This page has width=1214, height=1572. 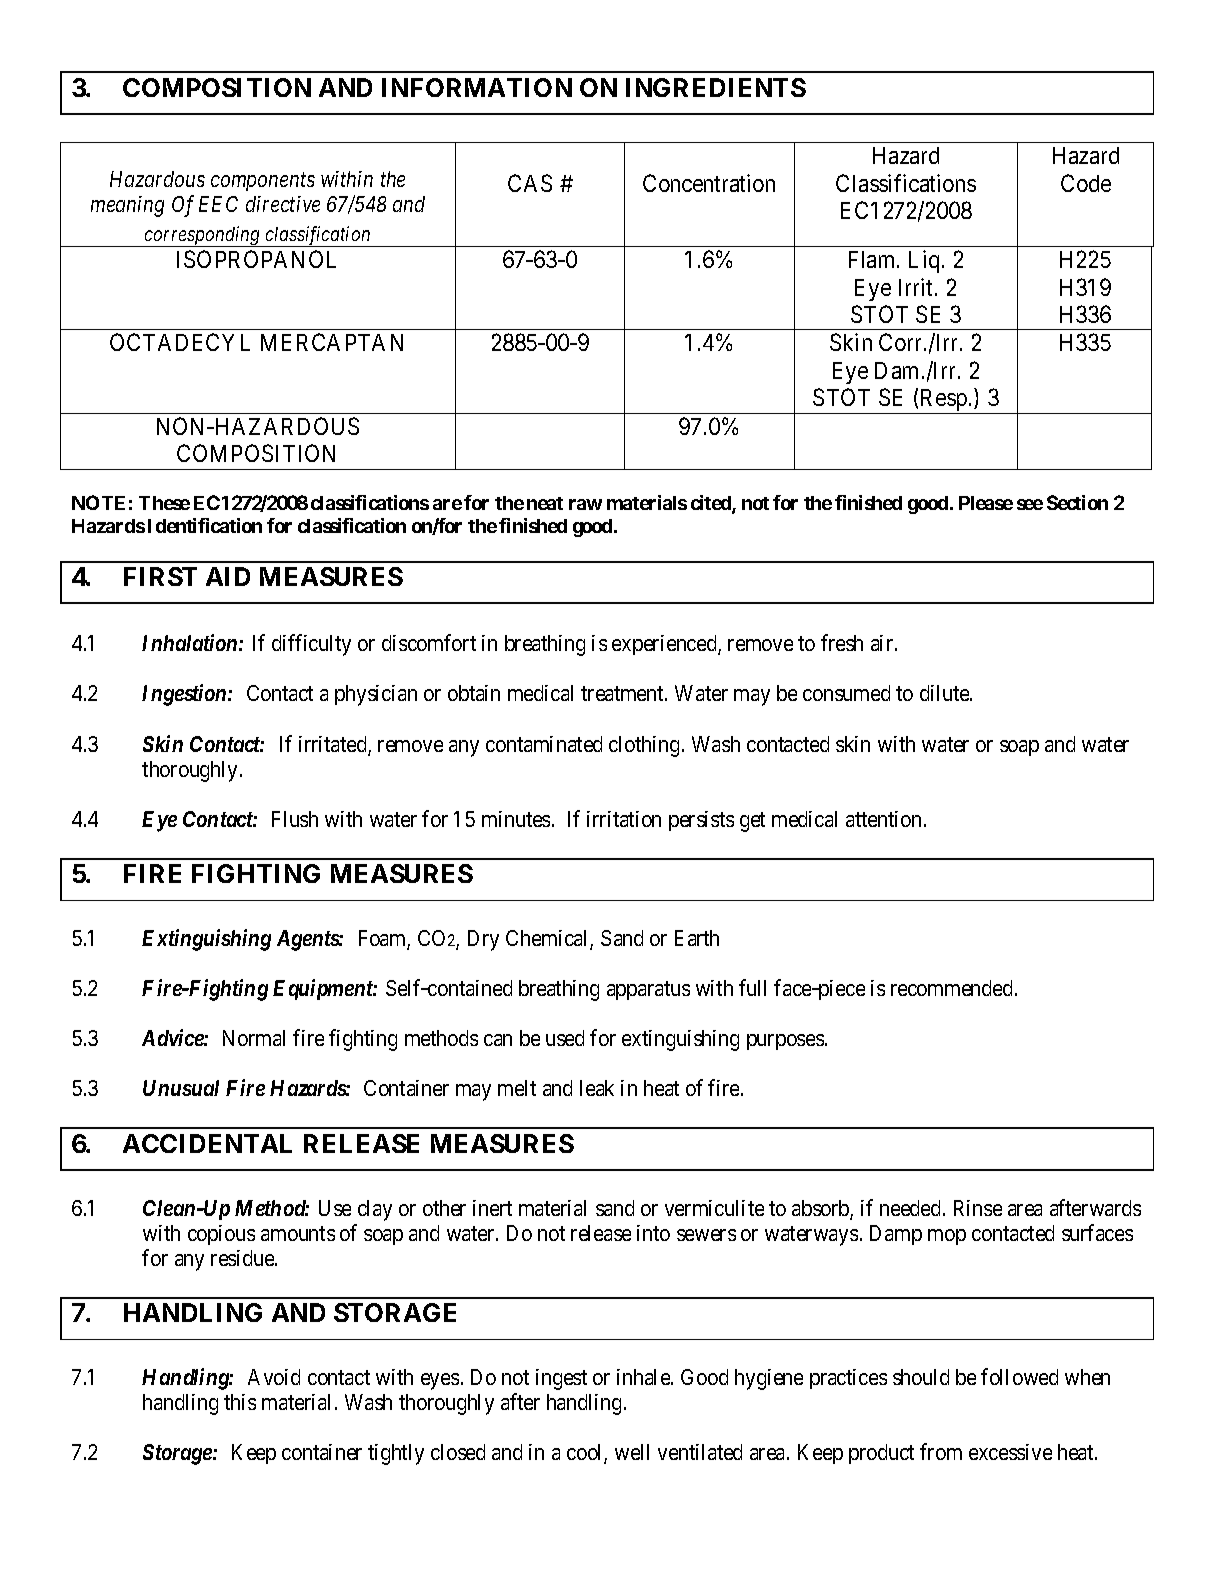 What do you see at coordinates (295, 819) in the page?
I see `Flush` at bounding box center [295, 819].
